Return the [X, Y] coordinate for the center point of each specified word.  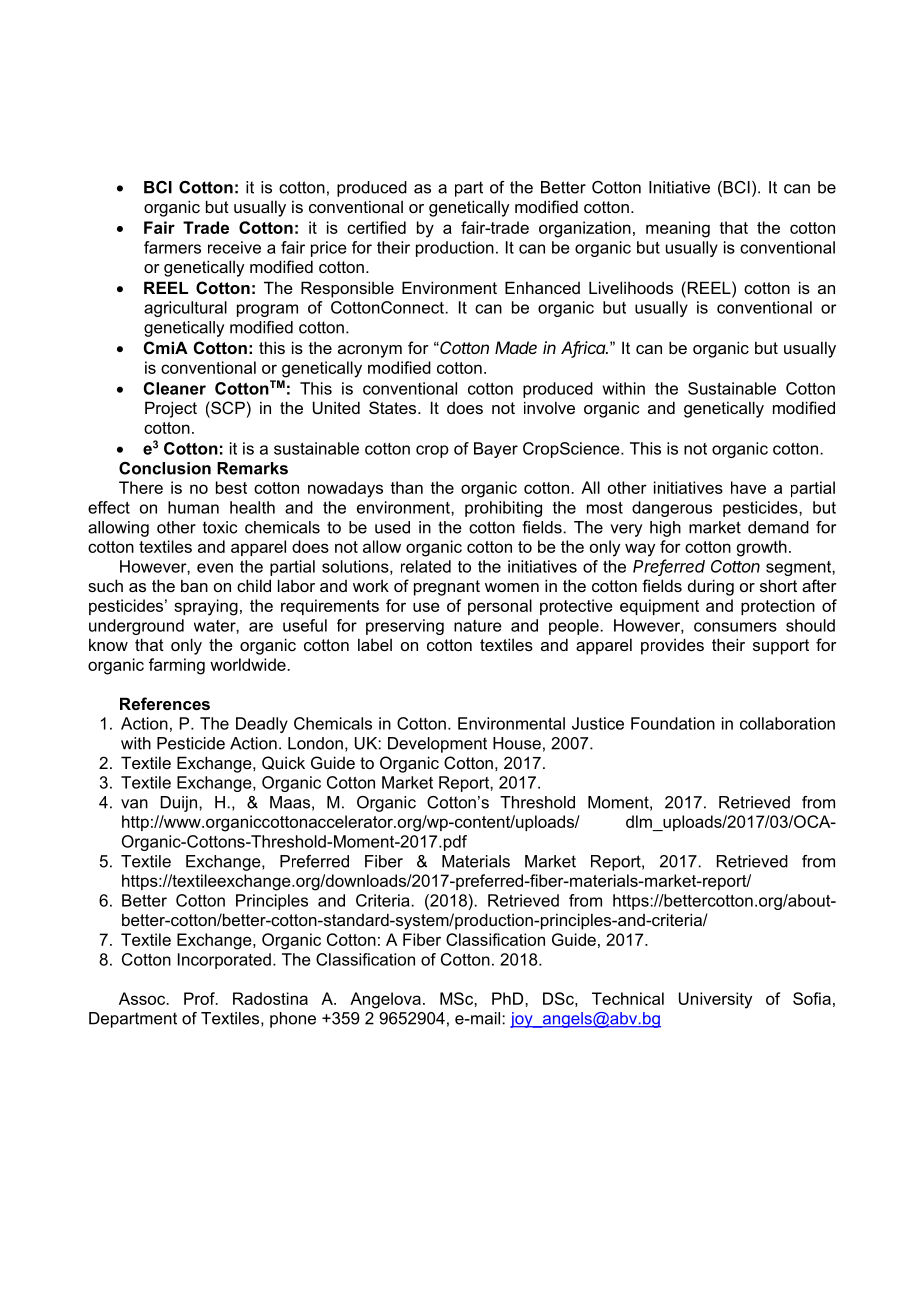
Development [437, 745]
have [748, 487]
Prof [200, 998]
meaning [678, 229]
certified [376, 227]
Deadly [262, 725]
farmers [172, 247]
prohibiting [503, 509]
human [193, 507]
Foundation [673, 723]
